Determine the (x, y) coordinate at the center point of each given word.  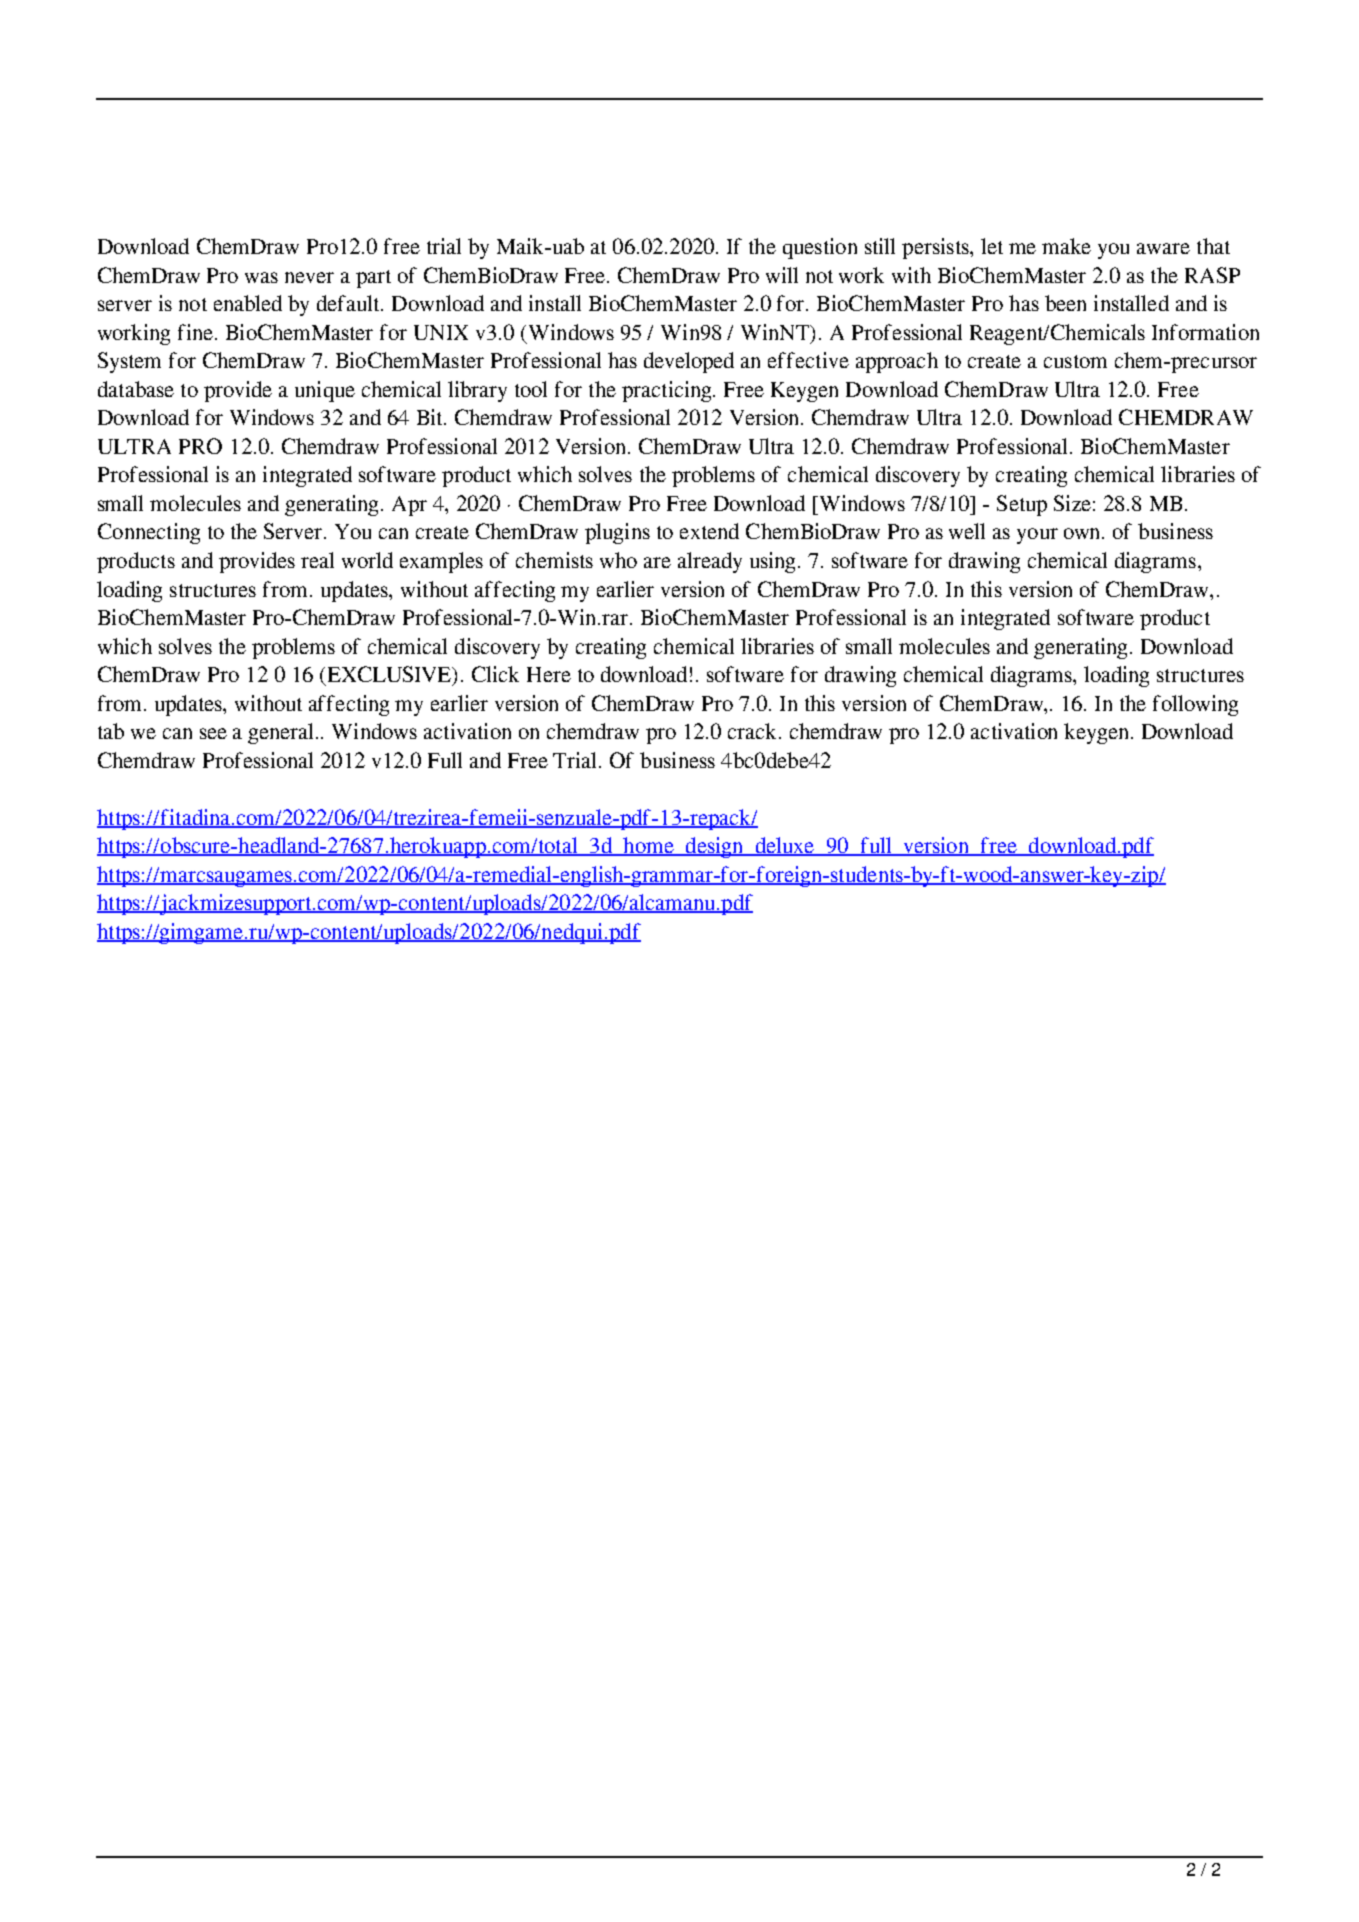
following (1195, 705)
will (782, 275)
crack (754, 731)
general (282, 733)
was (261, 277)
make (1066, 246)
